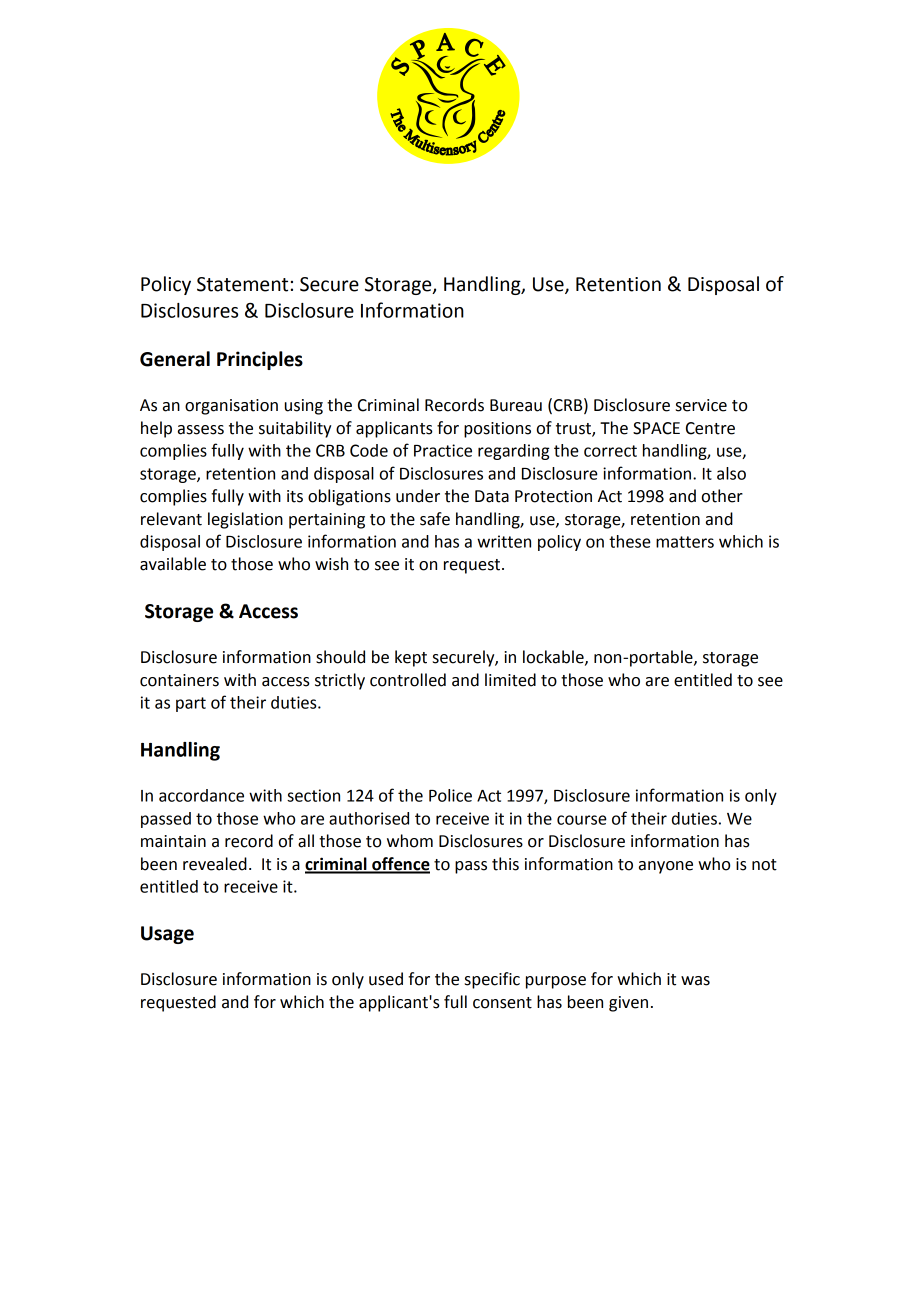 The width and height of the screenshot is (924, 1308). I want to click on matters, so click(685, 542).
